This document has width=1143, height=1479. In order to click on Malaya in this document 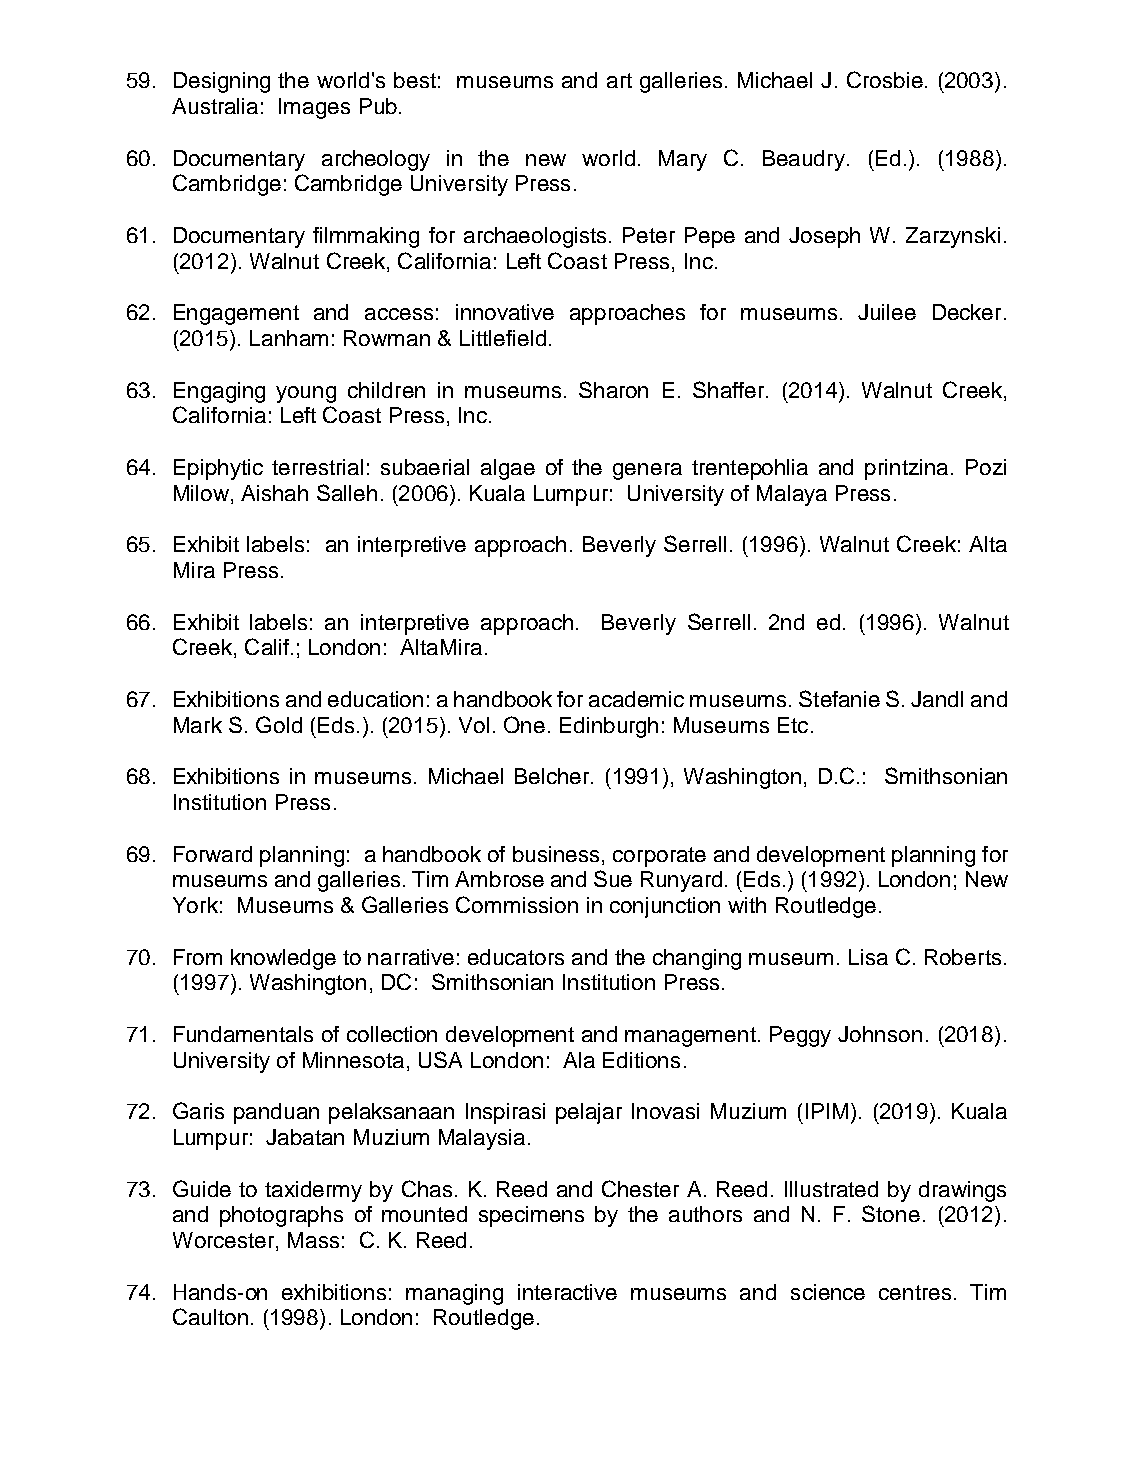, I will do `click(792, 495)`.
